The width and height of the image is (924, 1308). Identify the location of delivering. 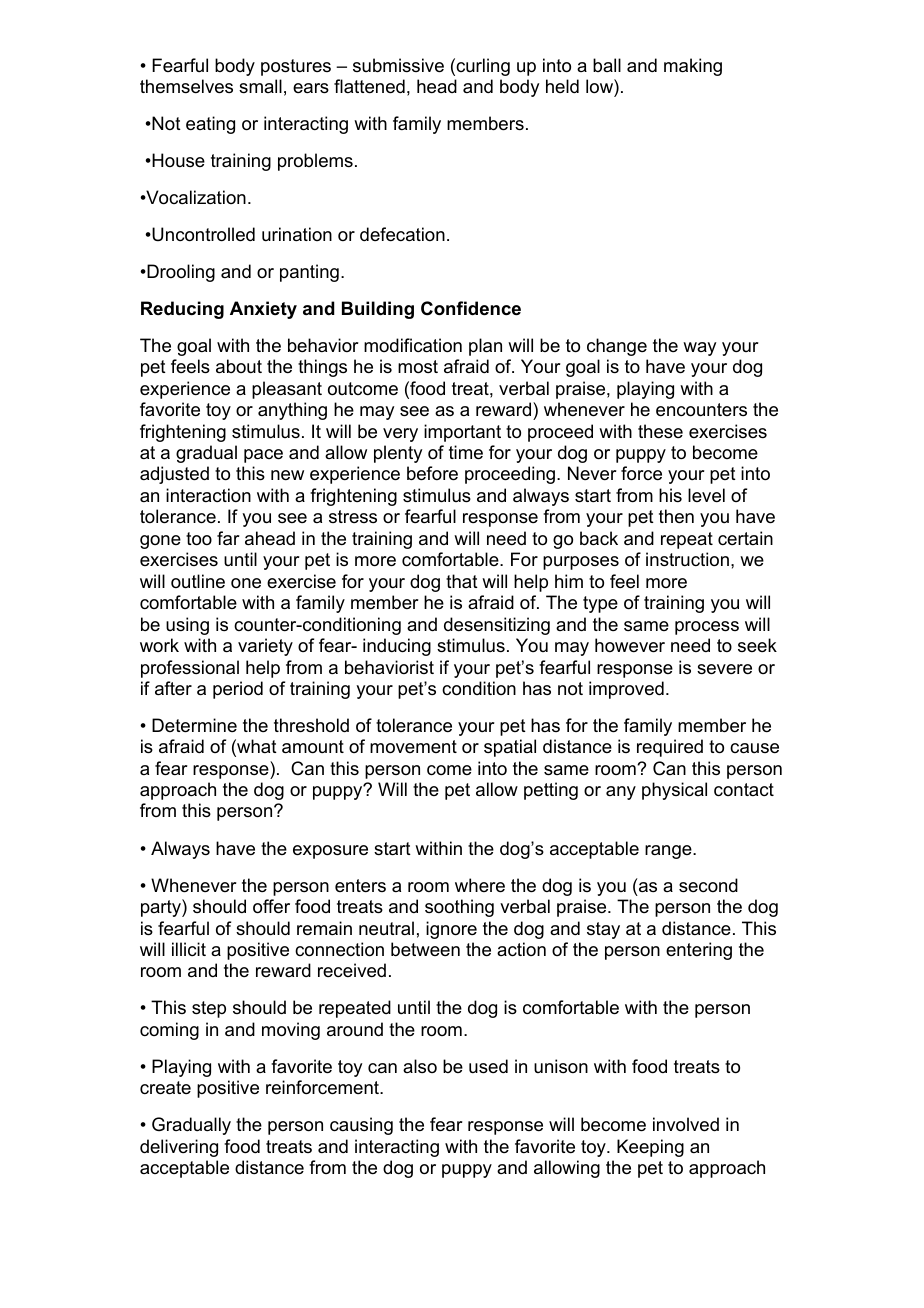
(179, 1148).
